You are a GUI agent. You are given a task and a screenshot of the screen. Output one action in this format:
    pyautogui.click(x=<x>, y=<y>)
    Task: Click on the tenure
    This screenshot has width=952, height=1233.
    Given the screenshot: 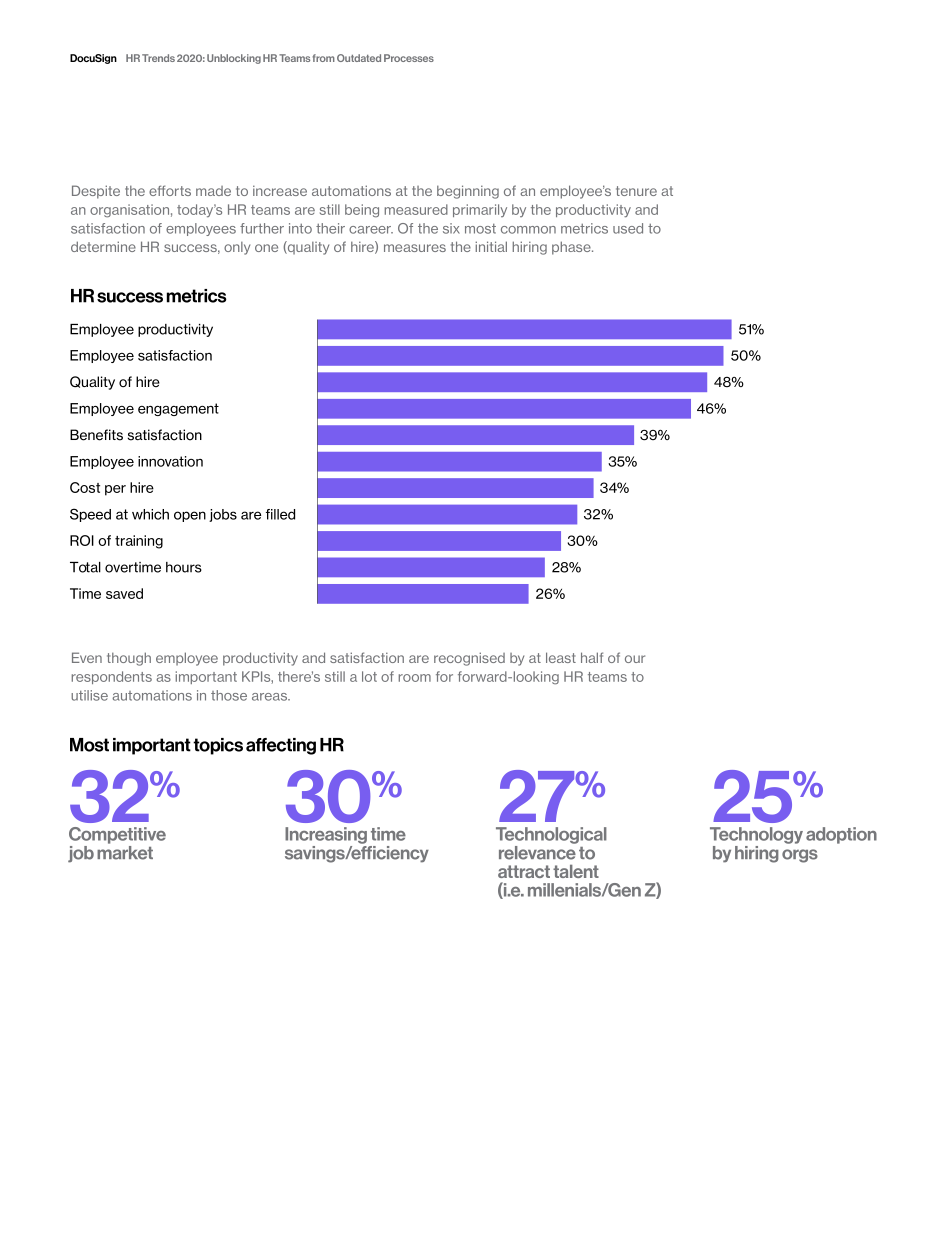 What is the action you would take?
    pyautogui.click(x=636, y=191)
